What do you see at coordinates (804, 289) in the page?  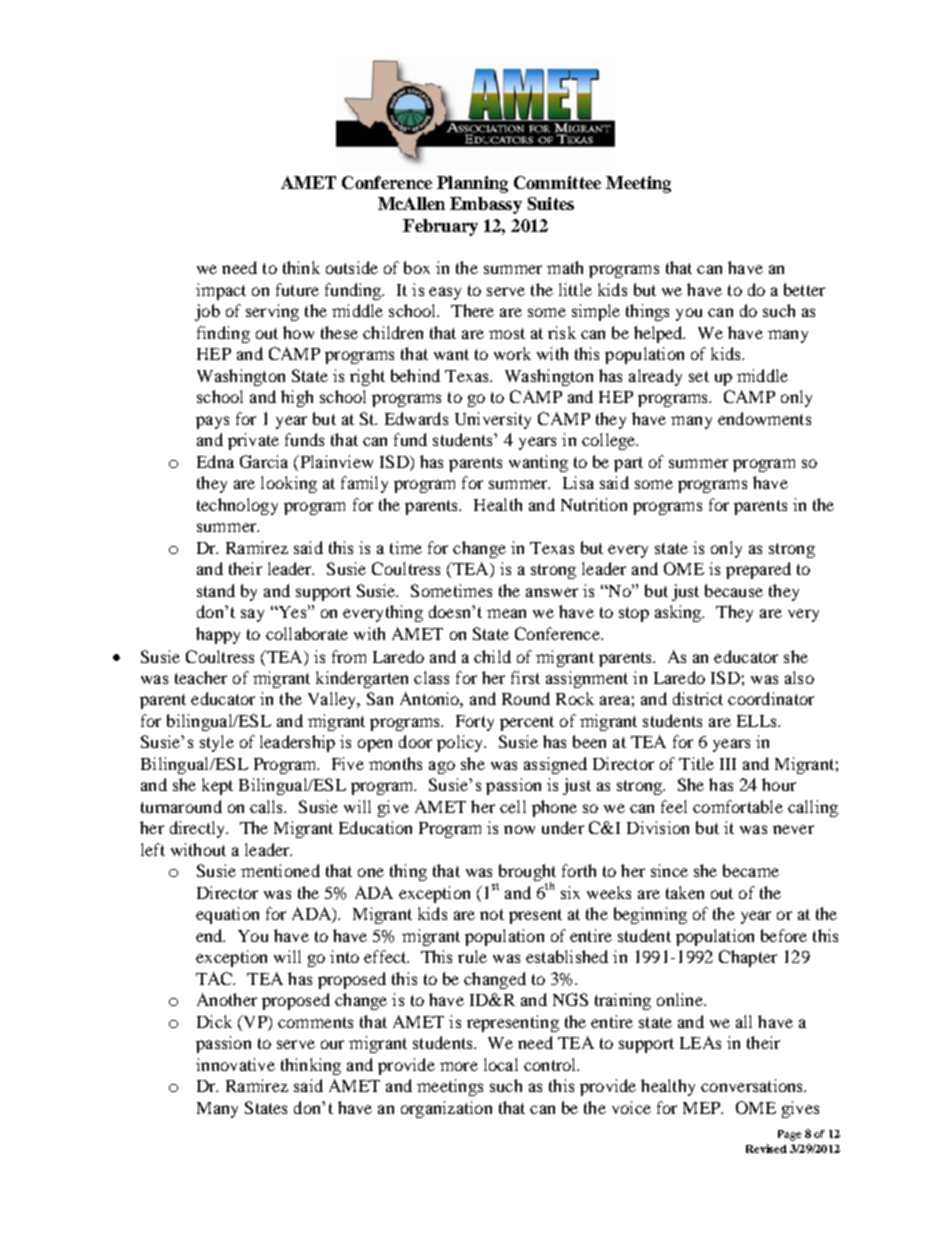 I see `better` at bounding box center [804, 289].
